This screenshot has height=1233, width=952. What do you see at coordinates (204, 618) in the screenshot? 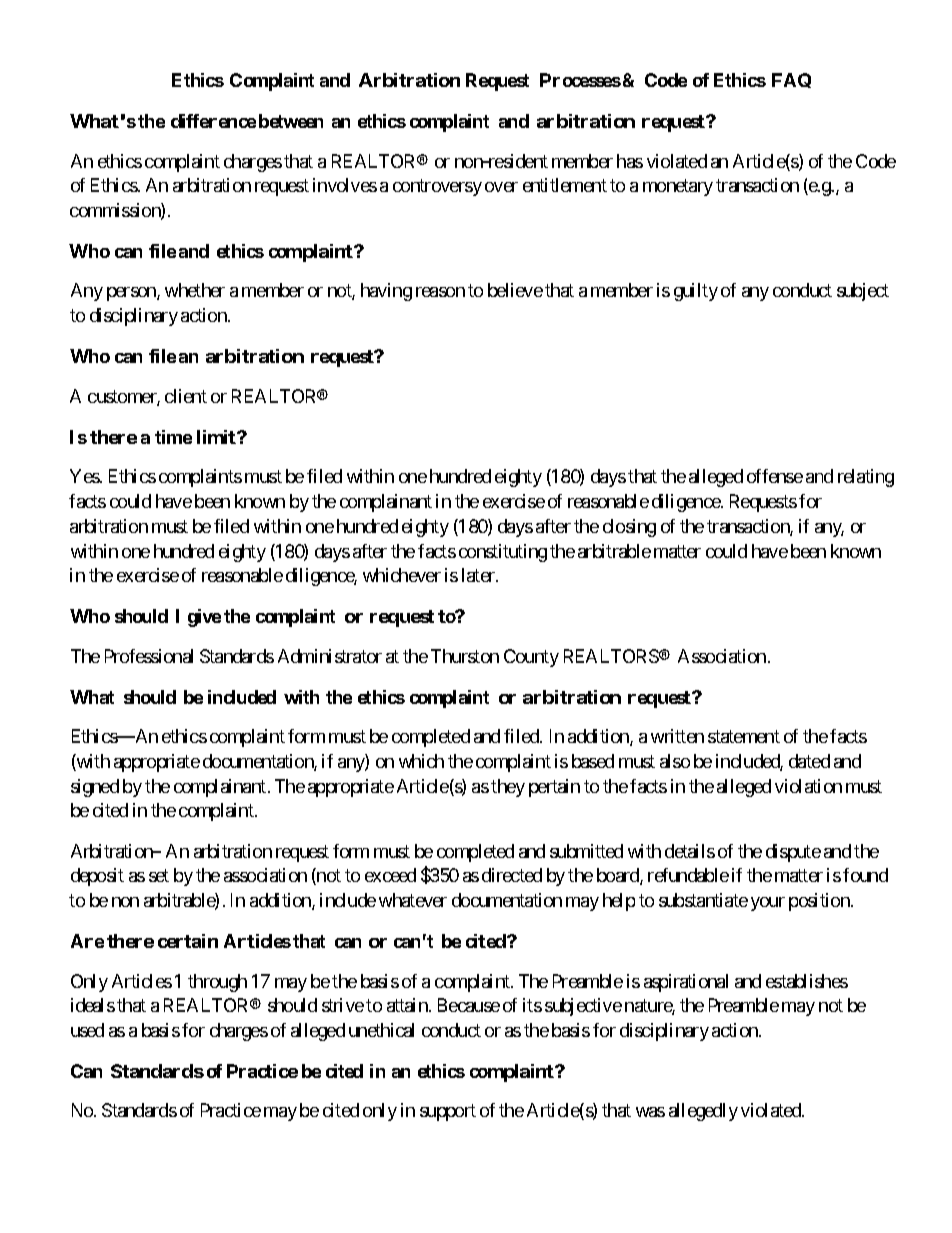
I see `give` at bounding box center [204, 618].
